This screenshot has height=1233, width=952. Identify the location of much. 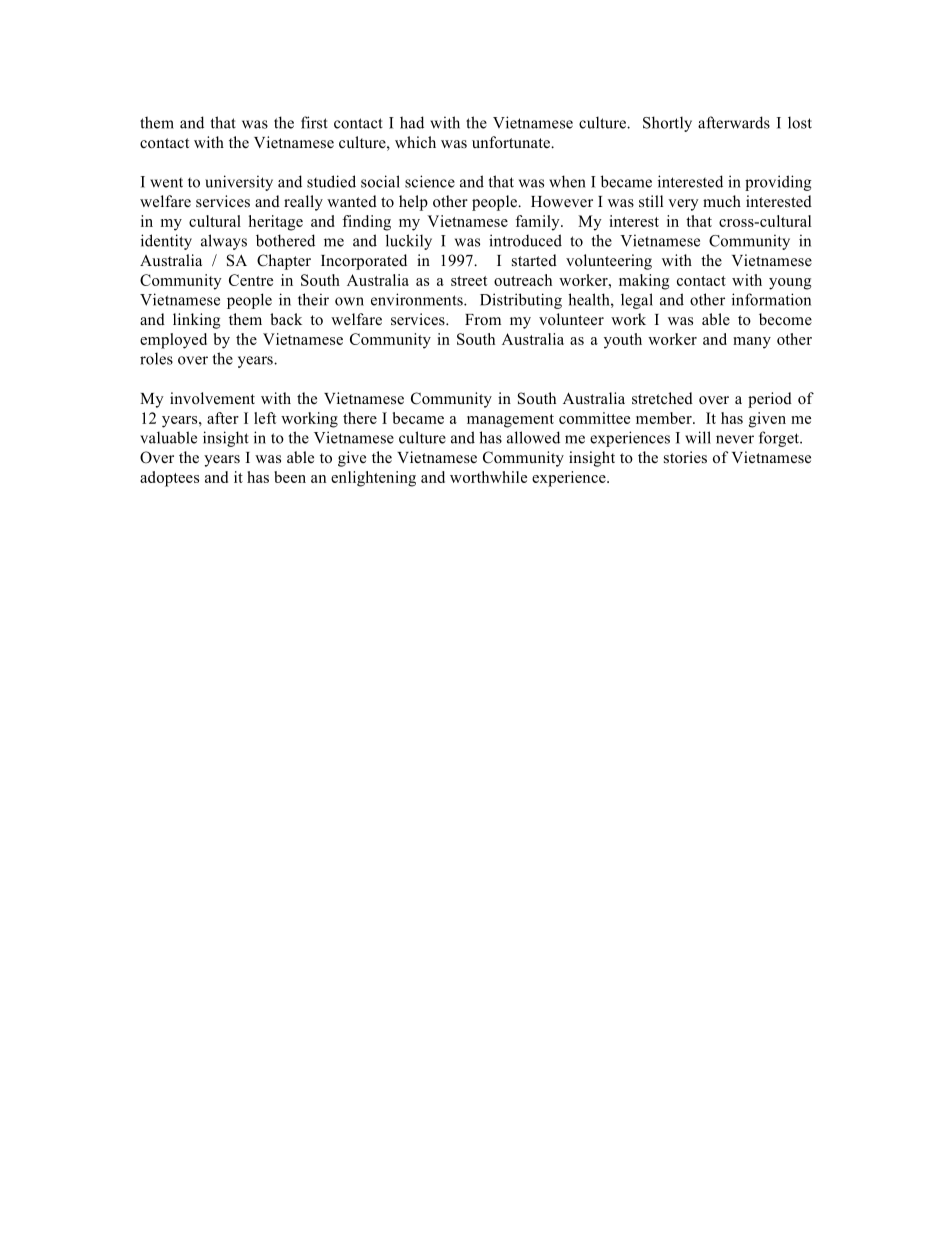
(722, 201).
